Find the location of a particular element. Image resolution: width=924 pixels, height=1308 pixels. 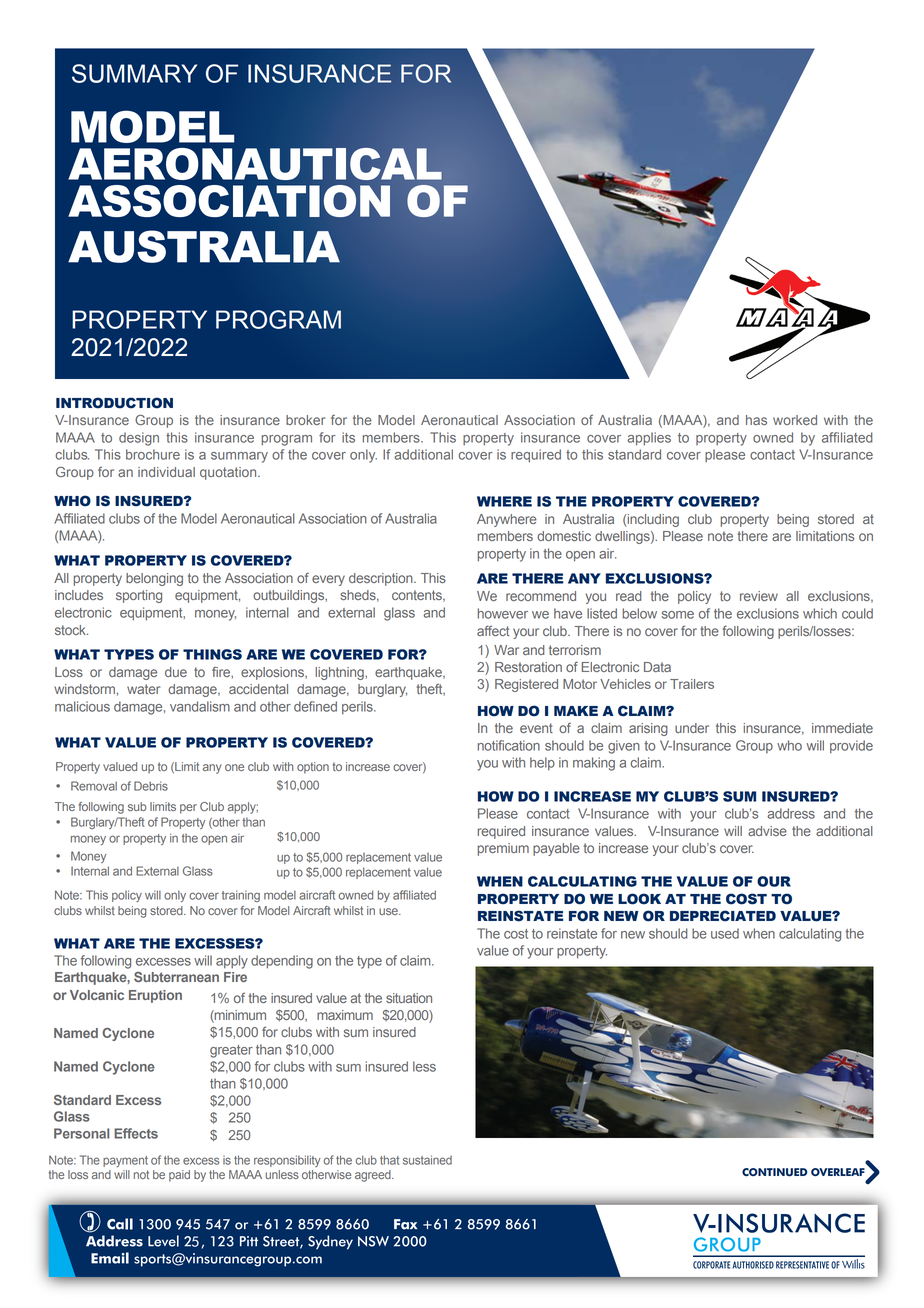

however is located at coordinates (503, 613).
